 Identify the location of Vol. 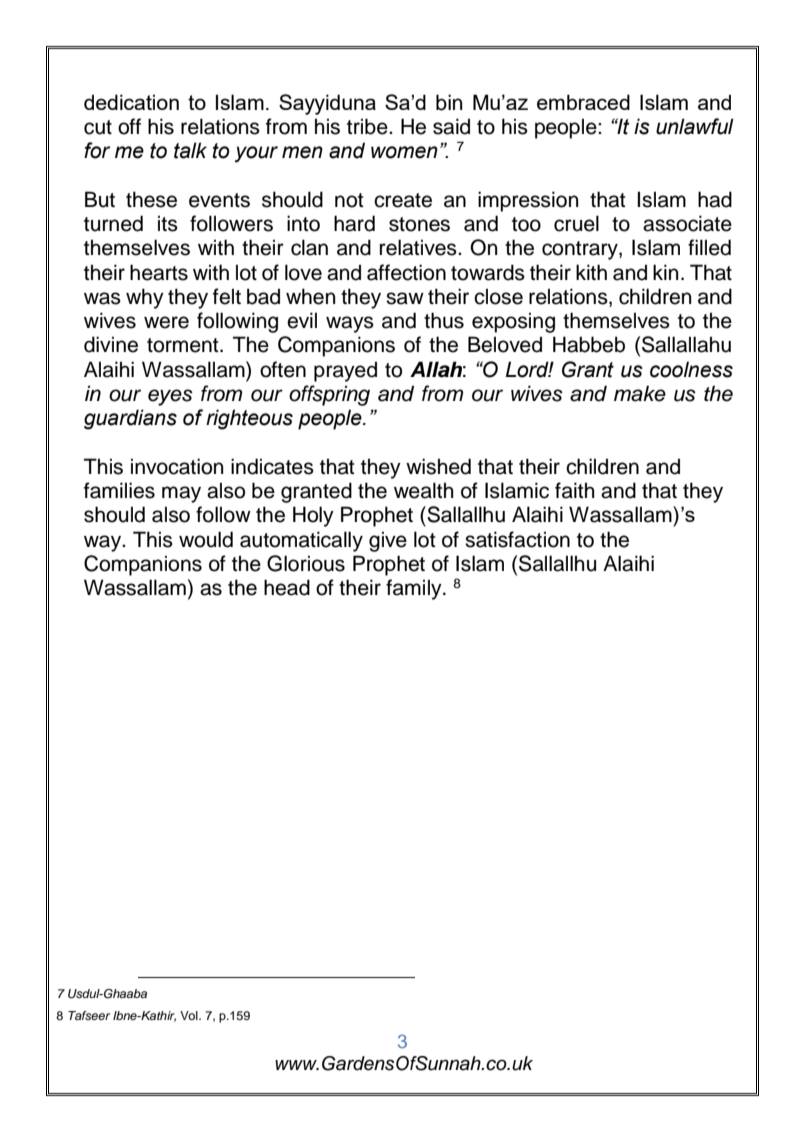
(190, 1015).
